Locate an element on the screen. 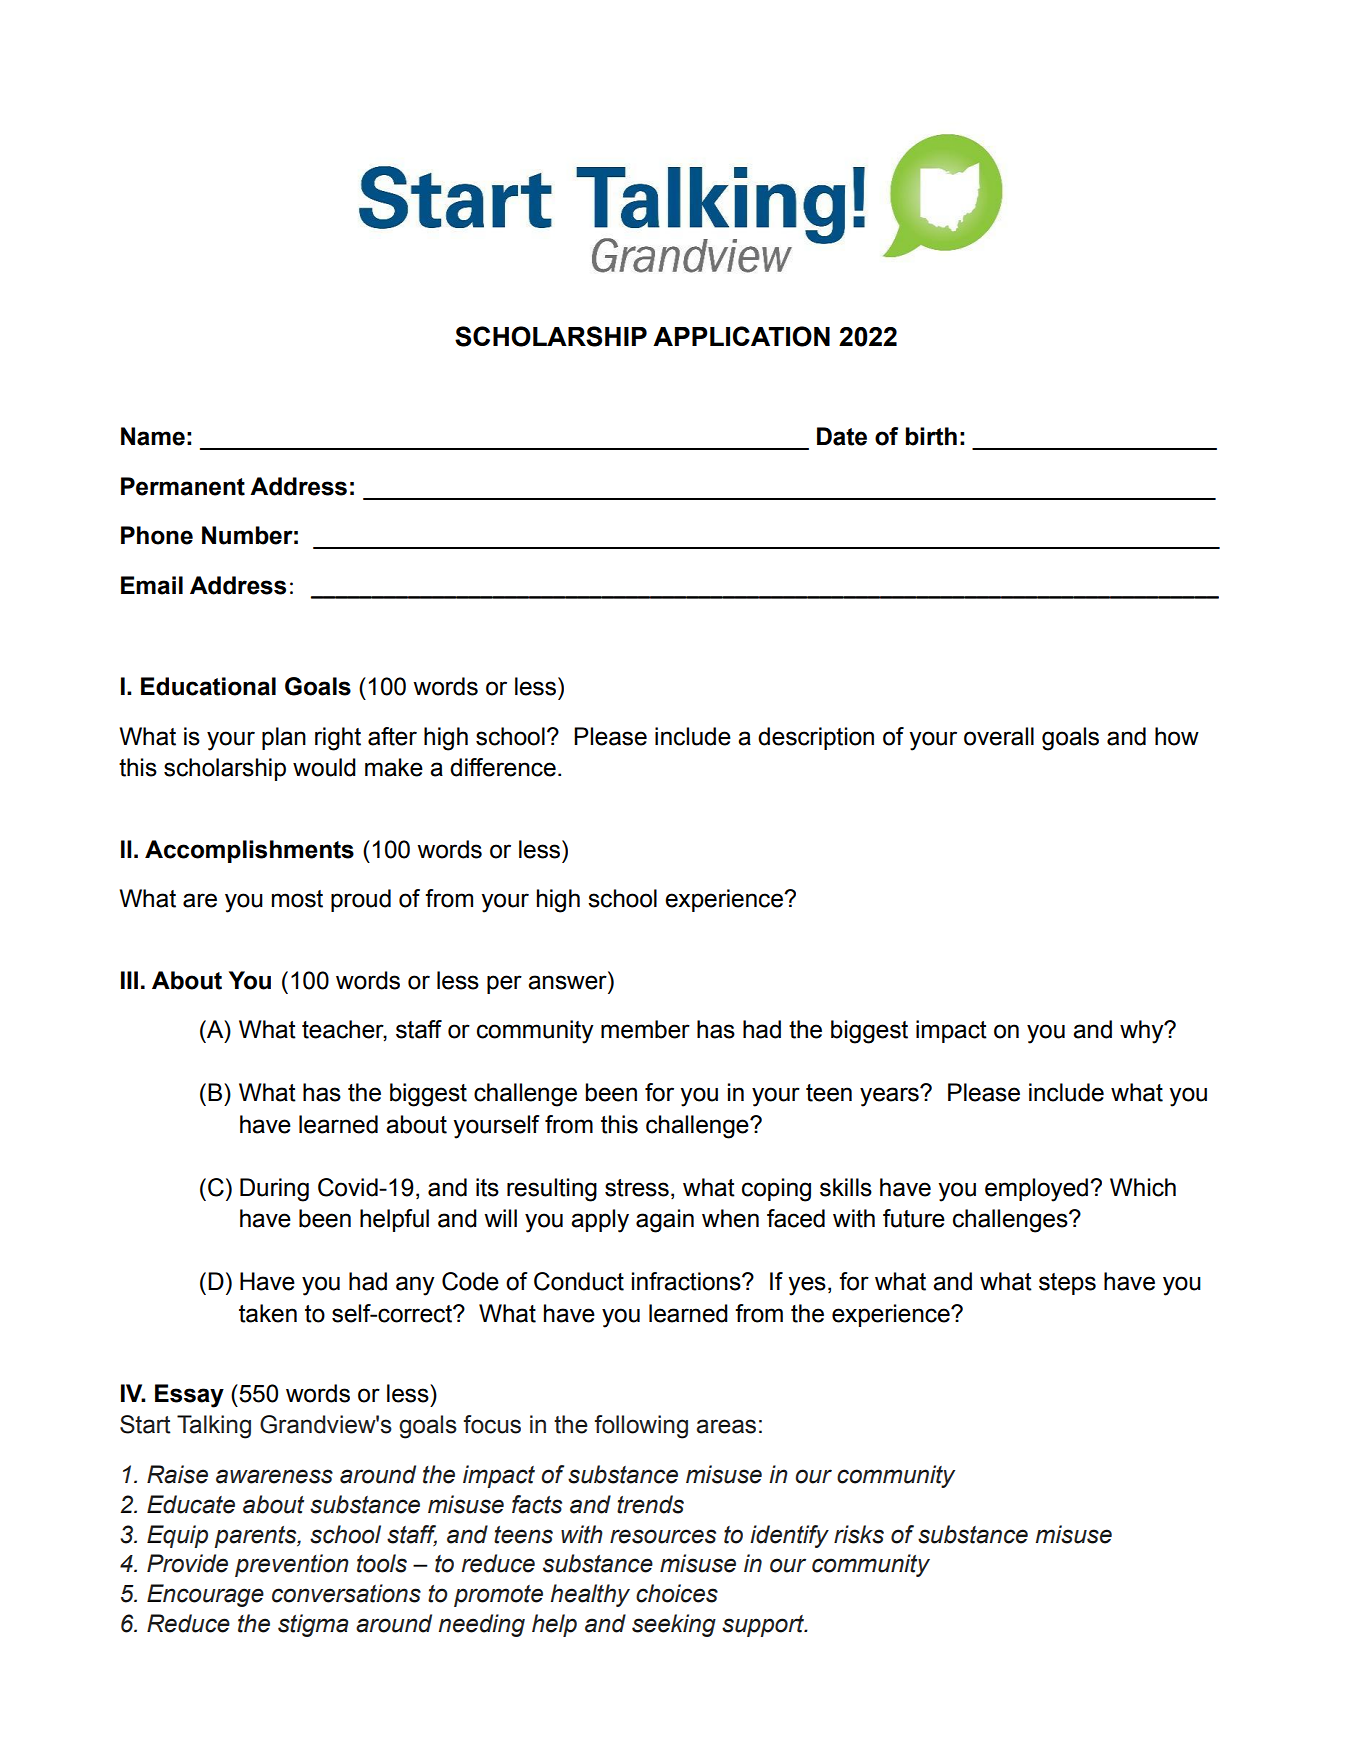  member is located at coordinates (645, 1029).
